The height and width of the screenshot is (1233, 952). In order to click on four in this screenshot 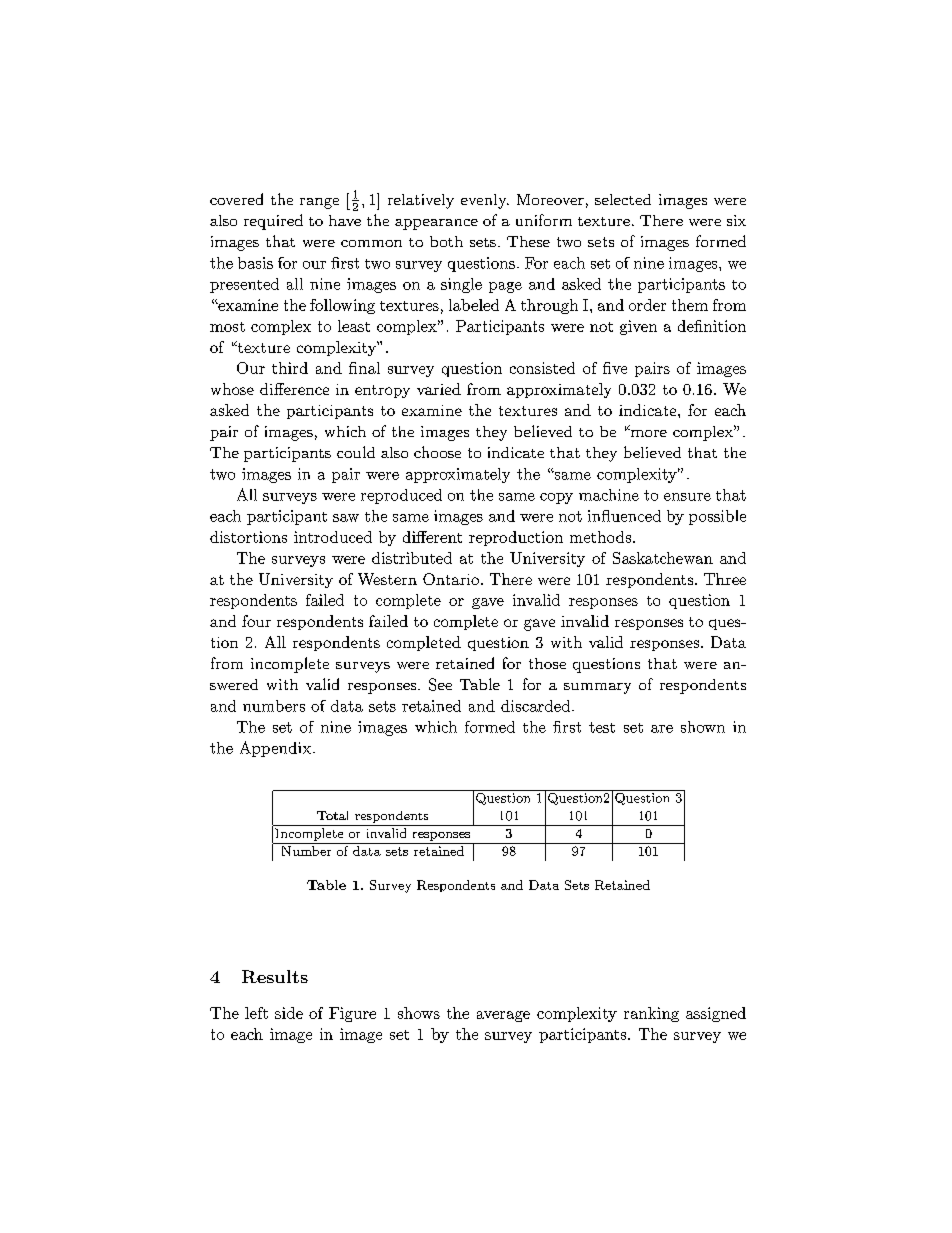, I will do `click(256, 621)`.
